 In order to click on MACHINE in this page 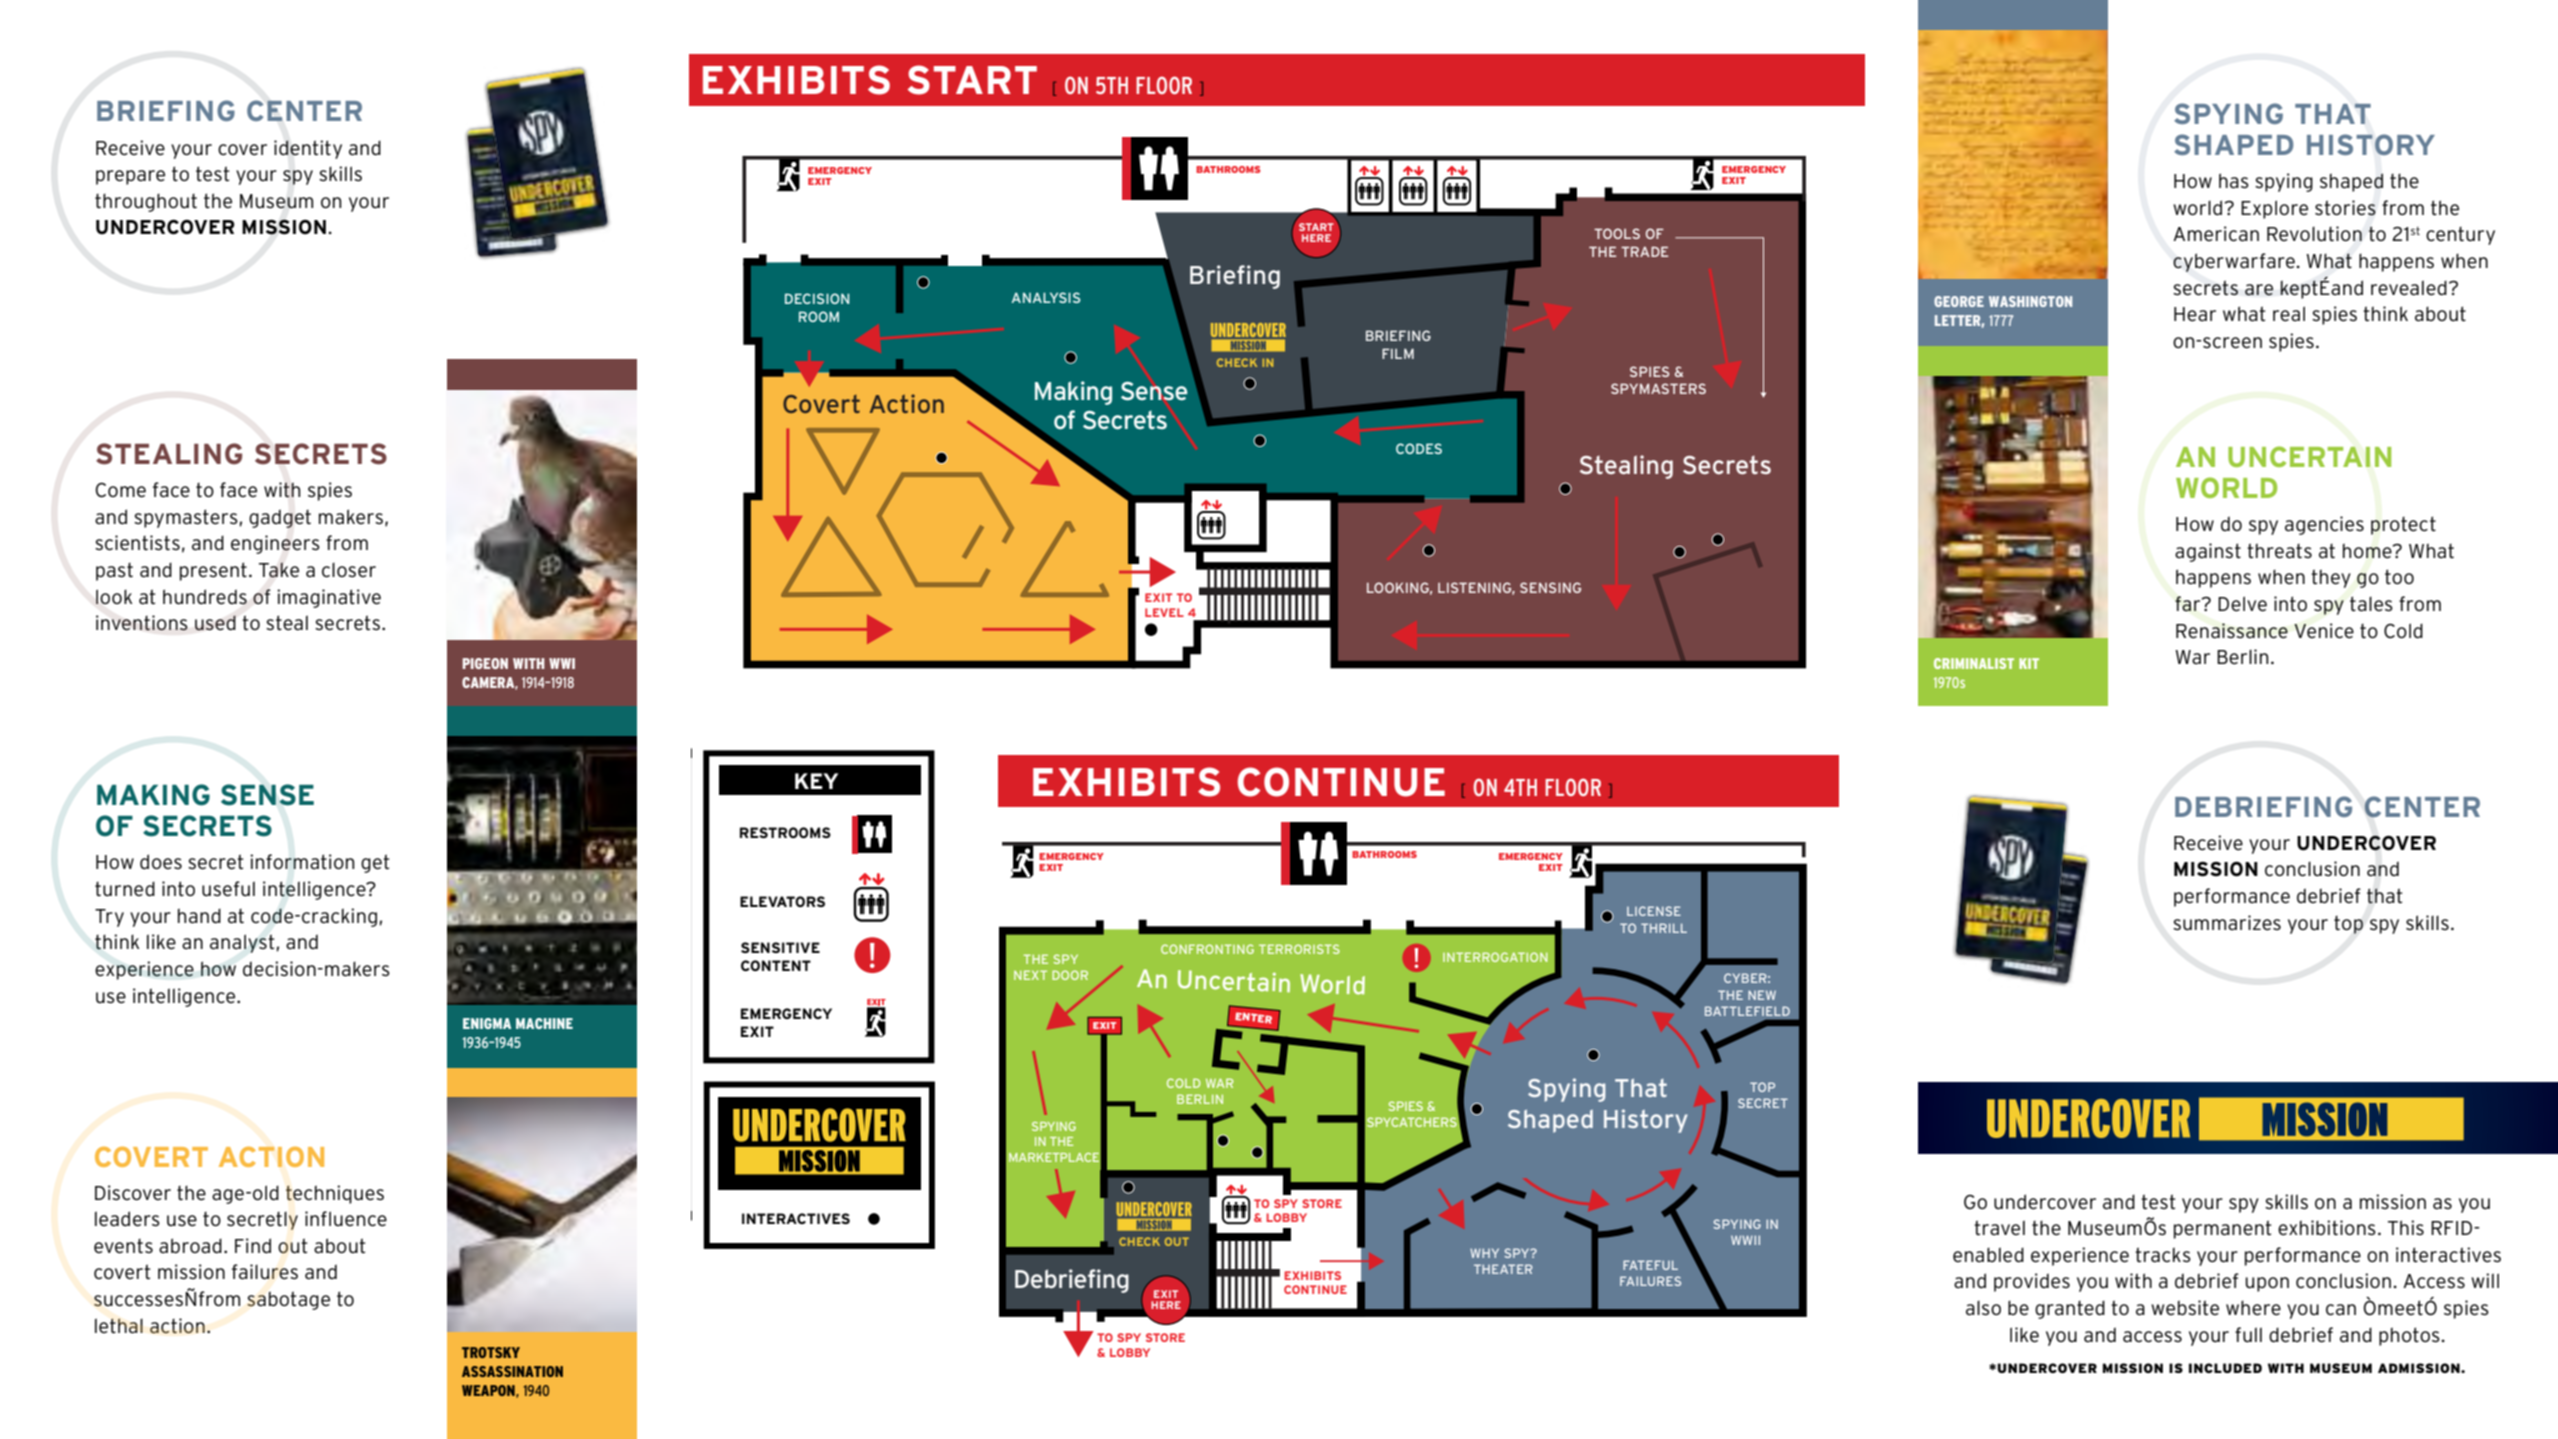, I will do `click(544, 1023)`.
